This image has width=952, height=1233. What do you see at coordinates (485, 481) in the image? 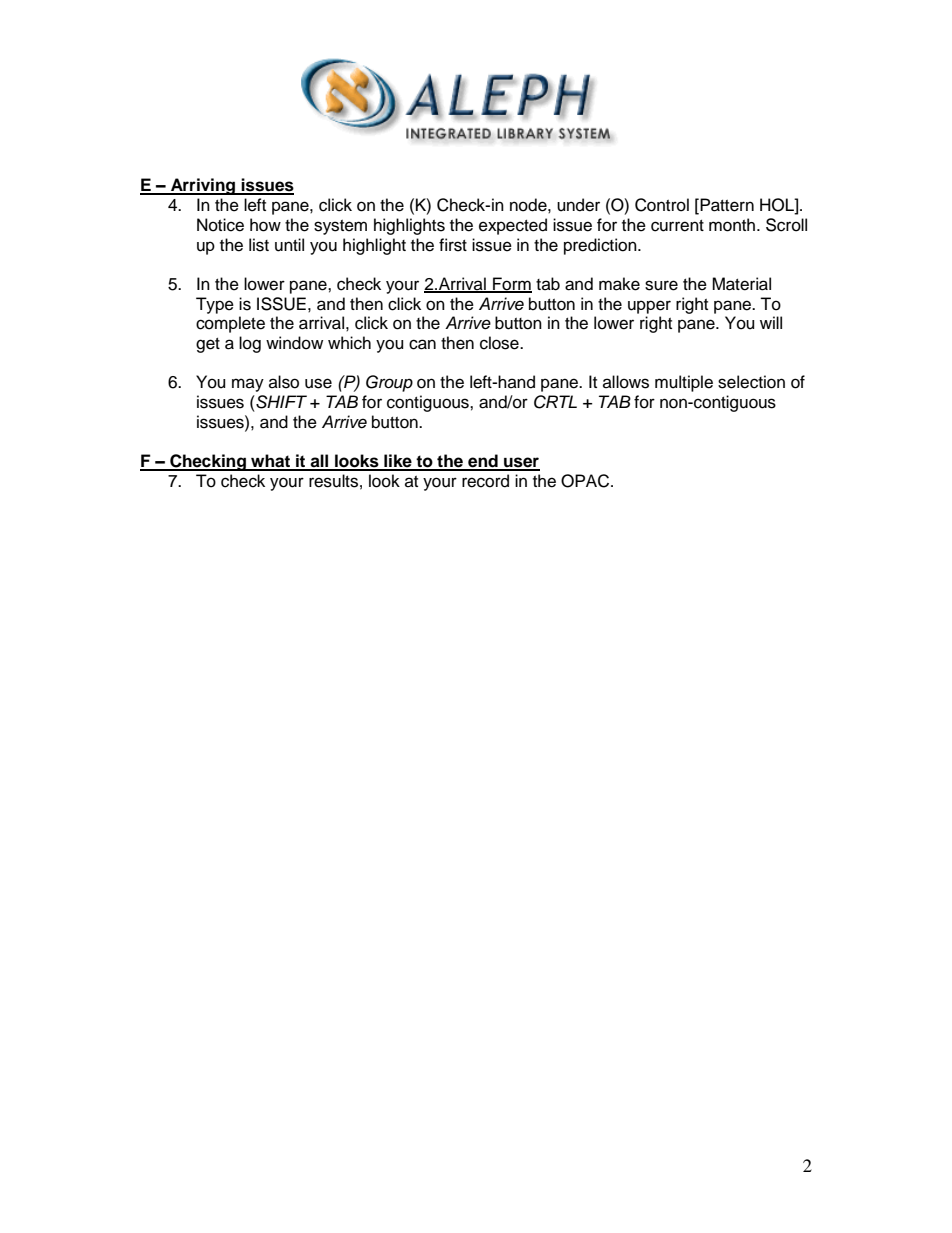
I see `record` at bounding box center [485, 481].
